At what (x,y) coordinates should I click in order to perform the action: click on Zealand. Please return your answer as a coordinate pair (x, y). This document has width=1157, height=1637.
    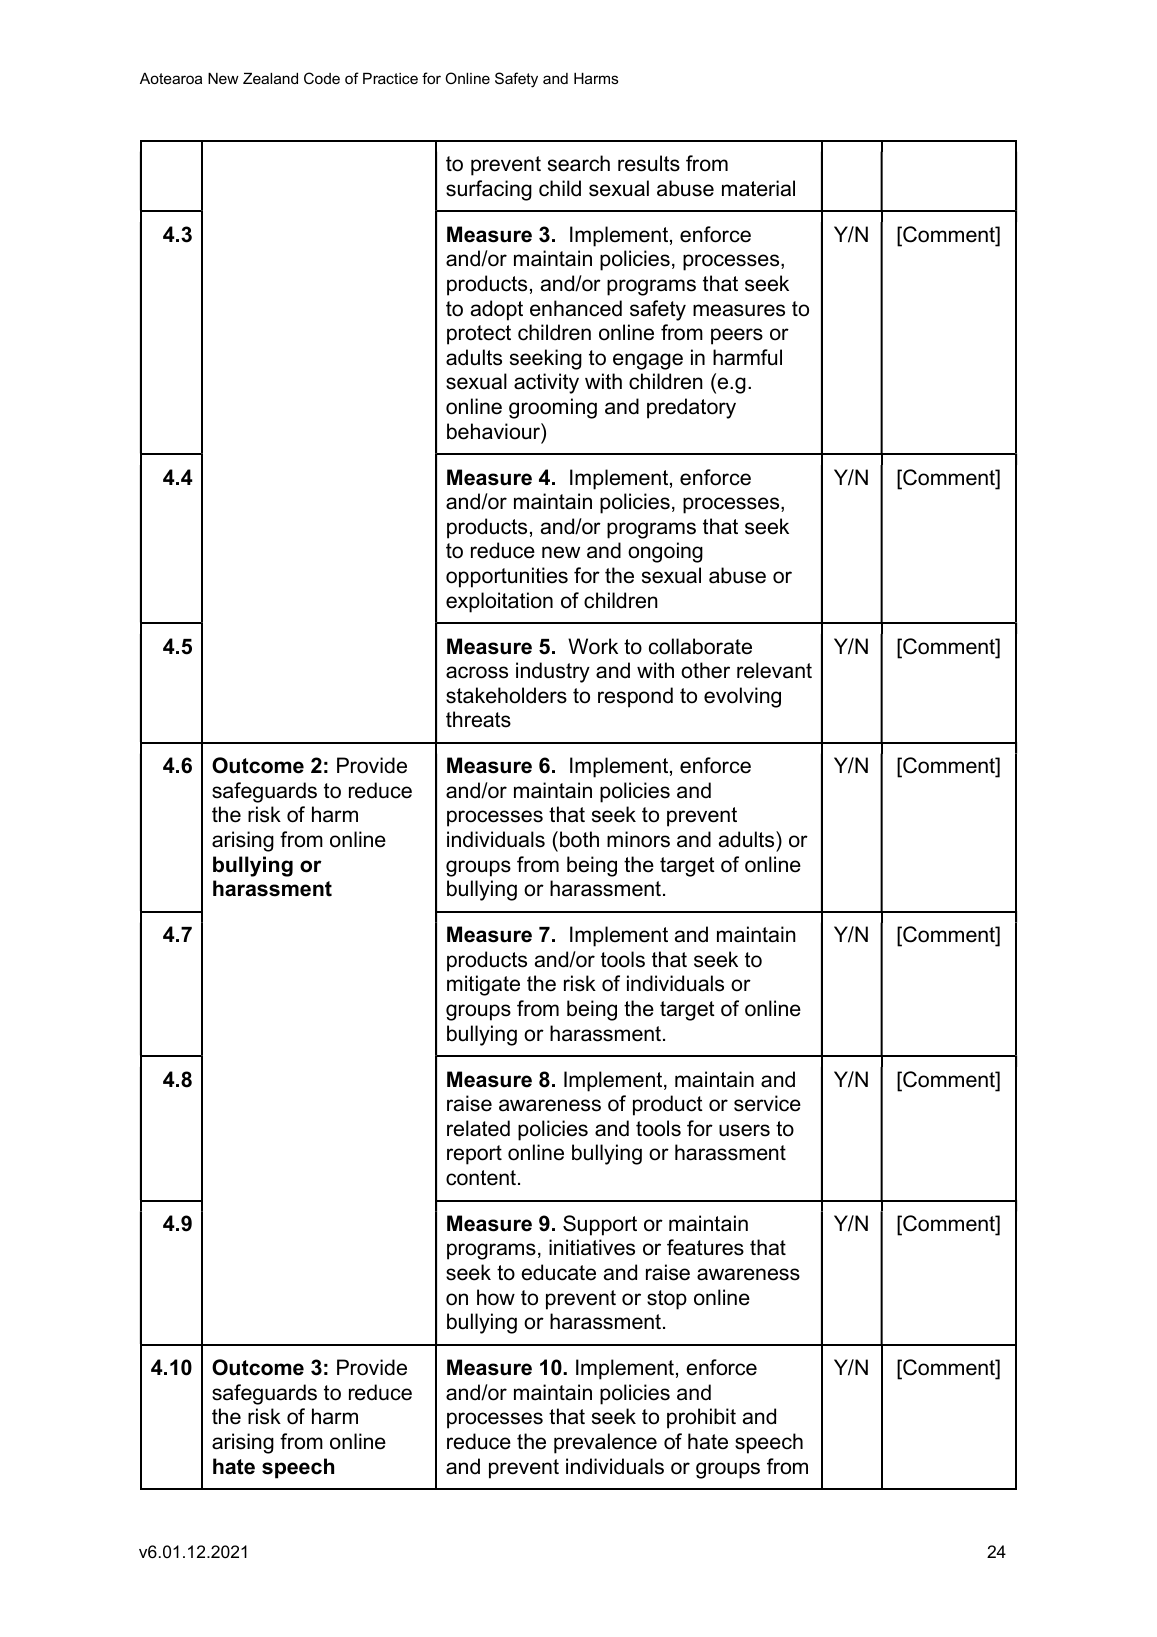
    Looking at the image, I should click on (270, 78).
